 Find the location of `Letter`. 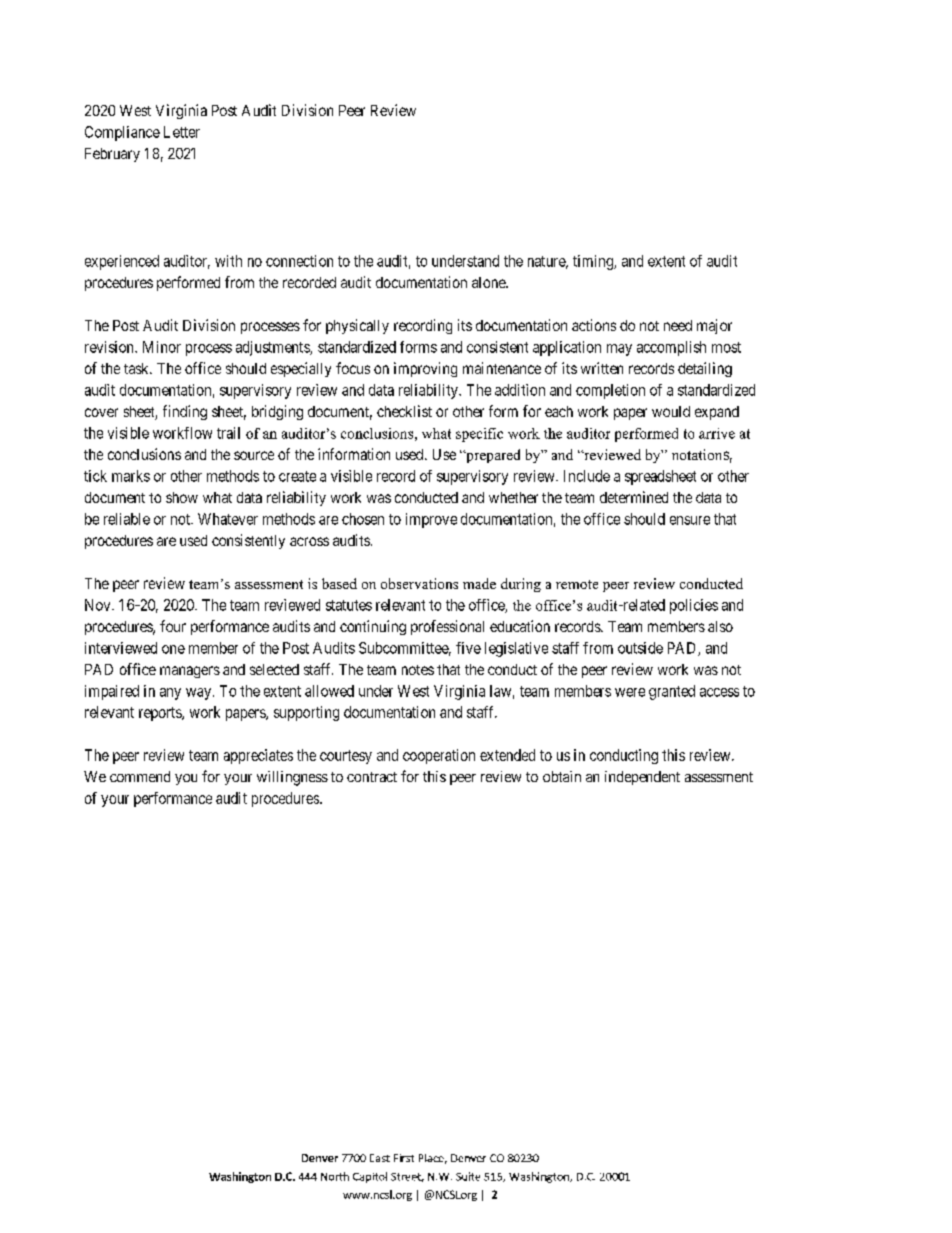

Letter is located at coordinates (182, 132).
